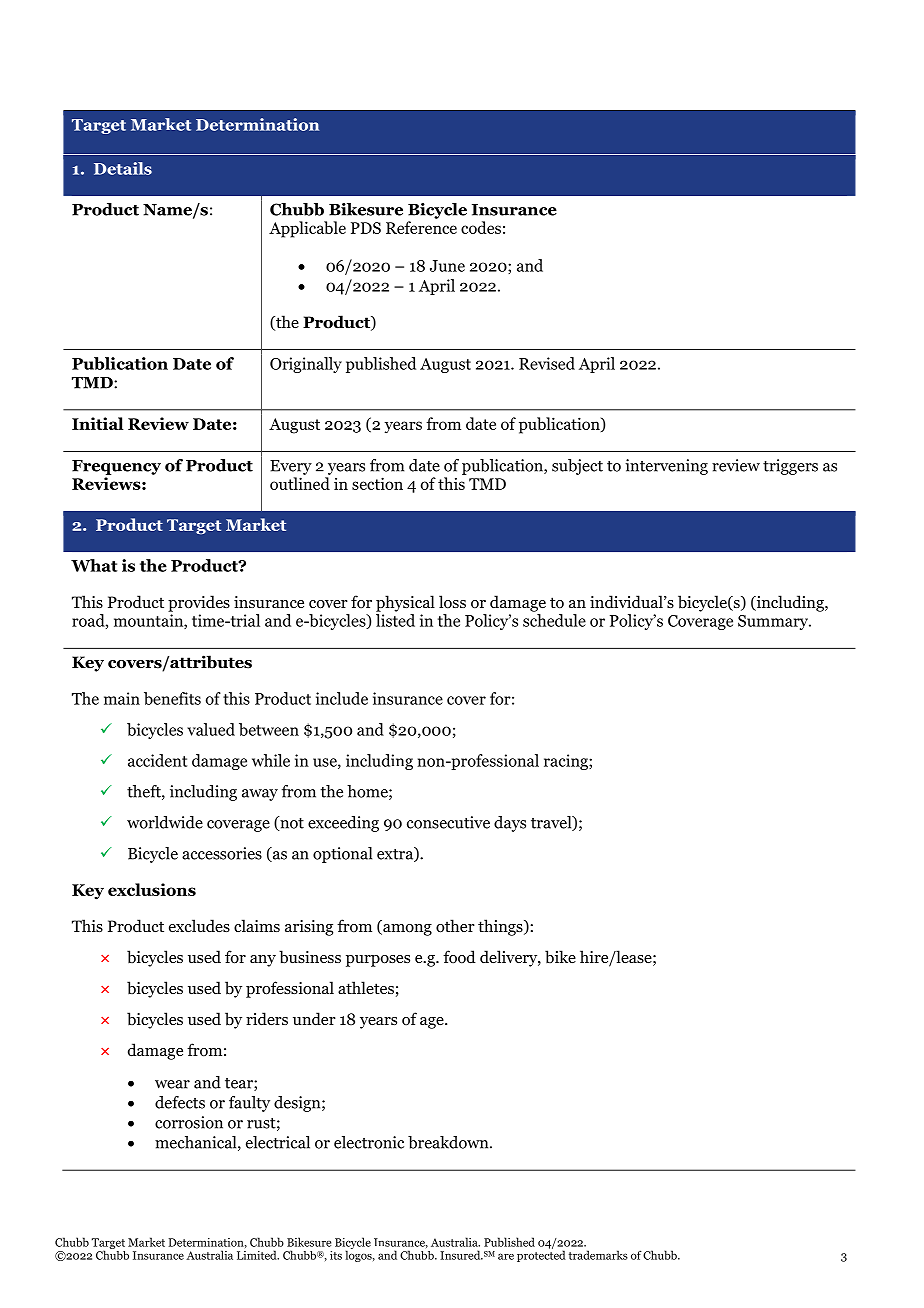  Describe the element at coordinates (455, 926) in the screenshot. I see `other` at that location.
